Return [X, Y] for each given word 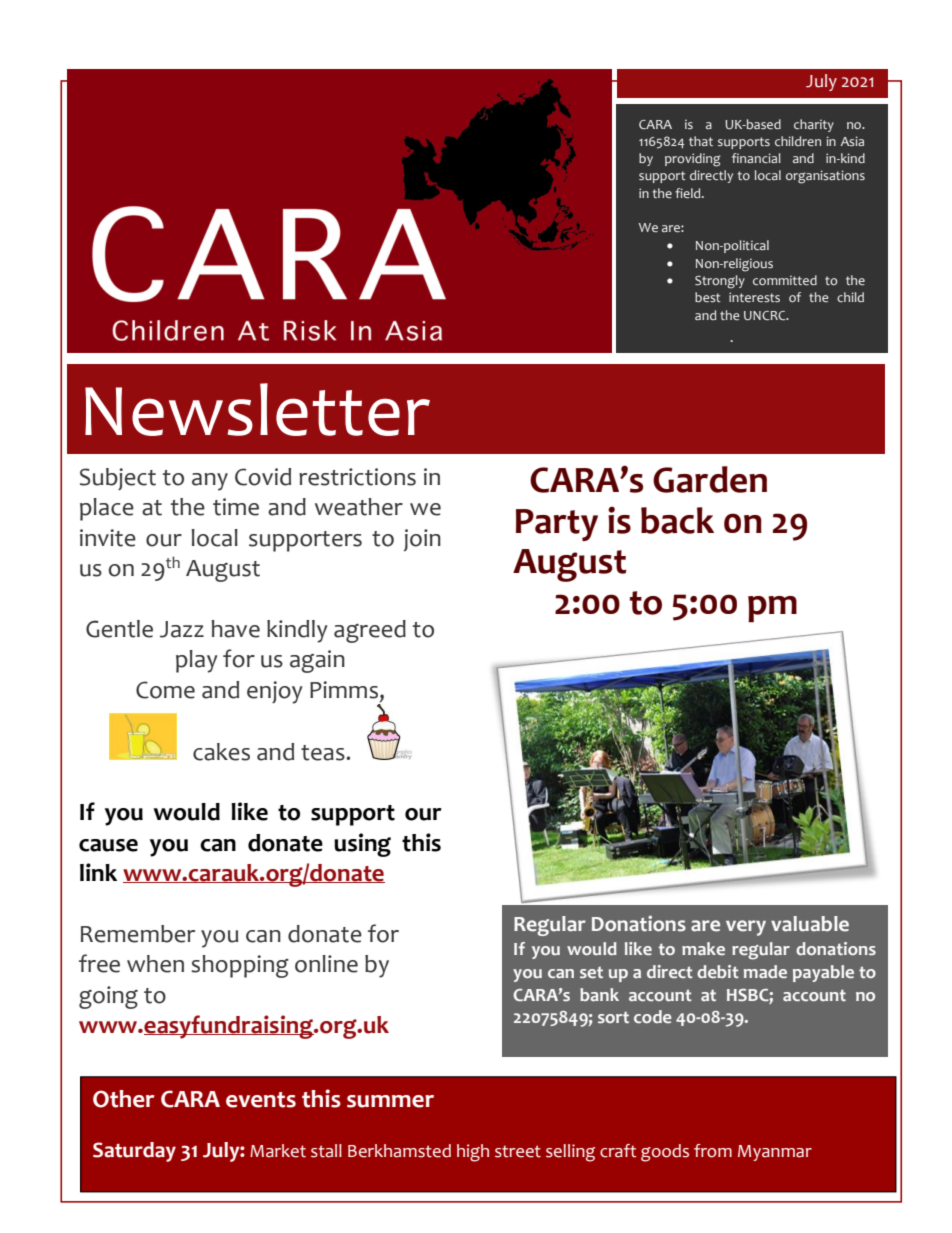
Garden [710, 479]
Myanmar [775, 1153]
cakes [221, 752]
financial [756, 158]
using [362, 845]
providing [692, 160]
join [422, 540]
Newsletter [257, 409]
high [473, 1153]
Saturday [134, 1152]
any [210, 482]
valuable [810, 924]
